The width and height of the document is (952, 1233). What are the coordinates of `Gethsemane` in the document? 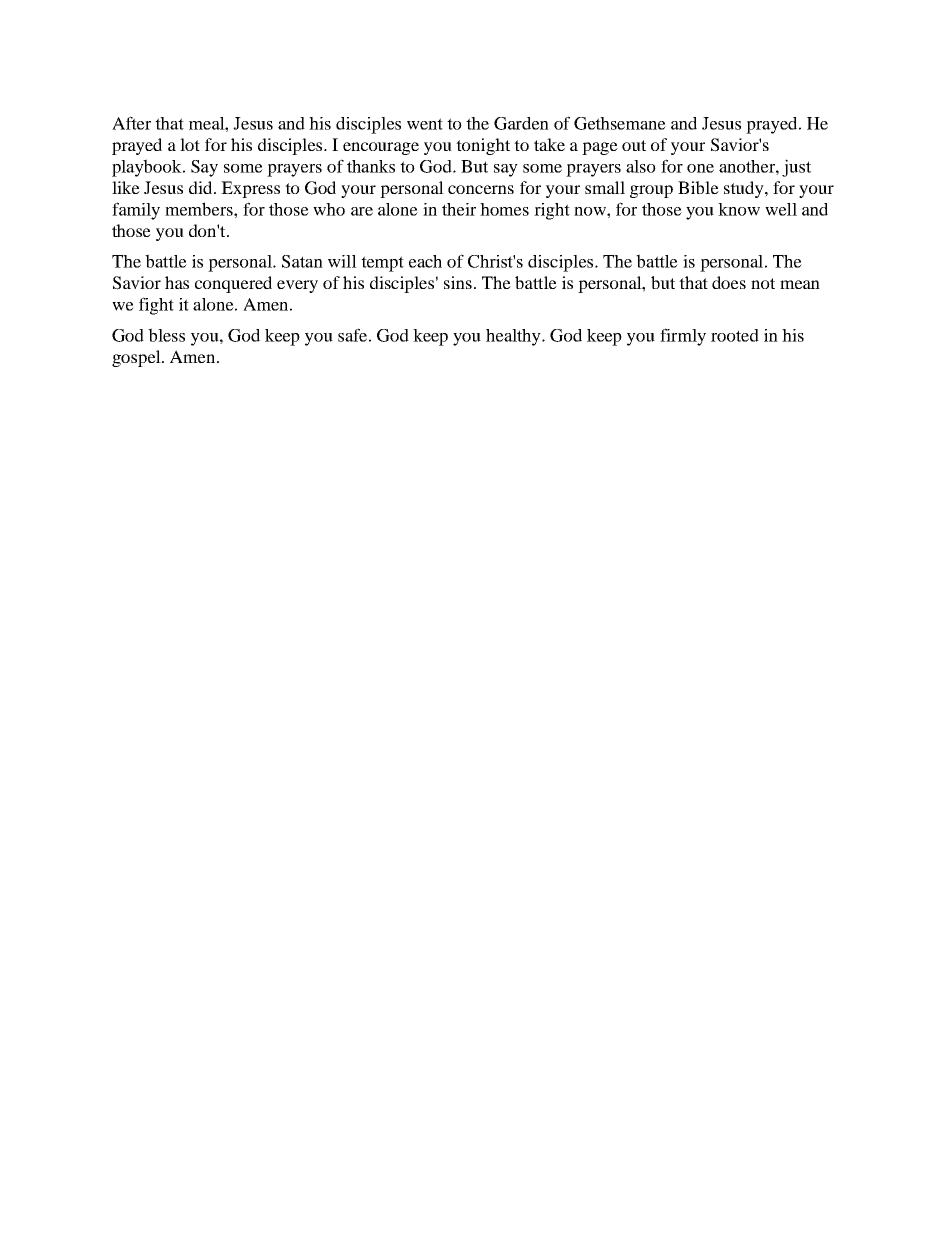 It's located at (620, 123).
